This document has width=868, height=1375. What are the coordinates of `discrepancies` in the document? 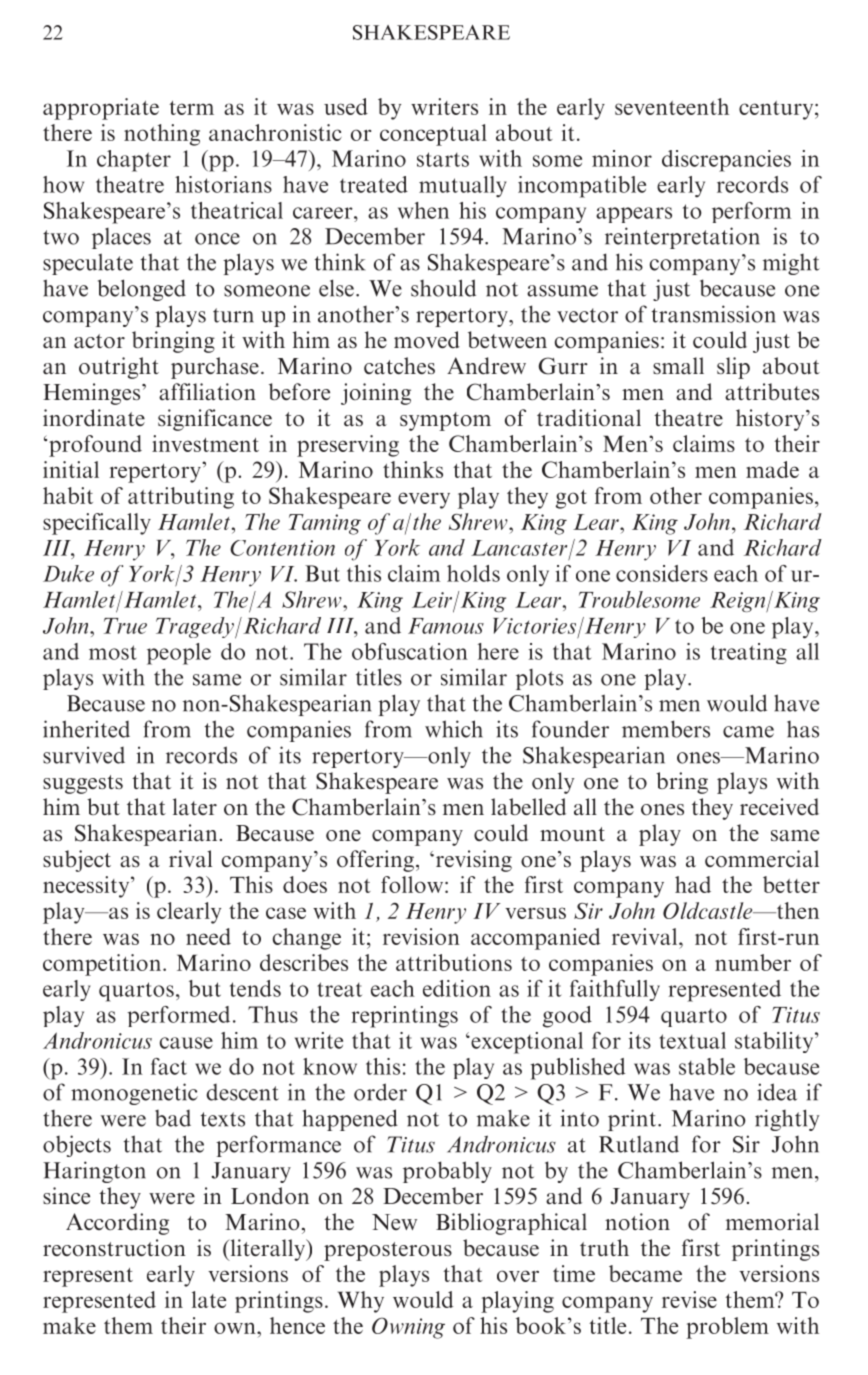 It's located at (726, 161).
